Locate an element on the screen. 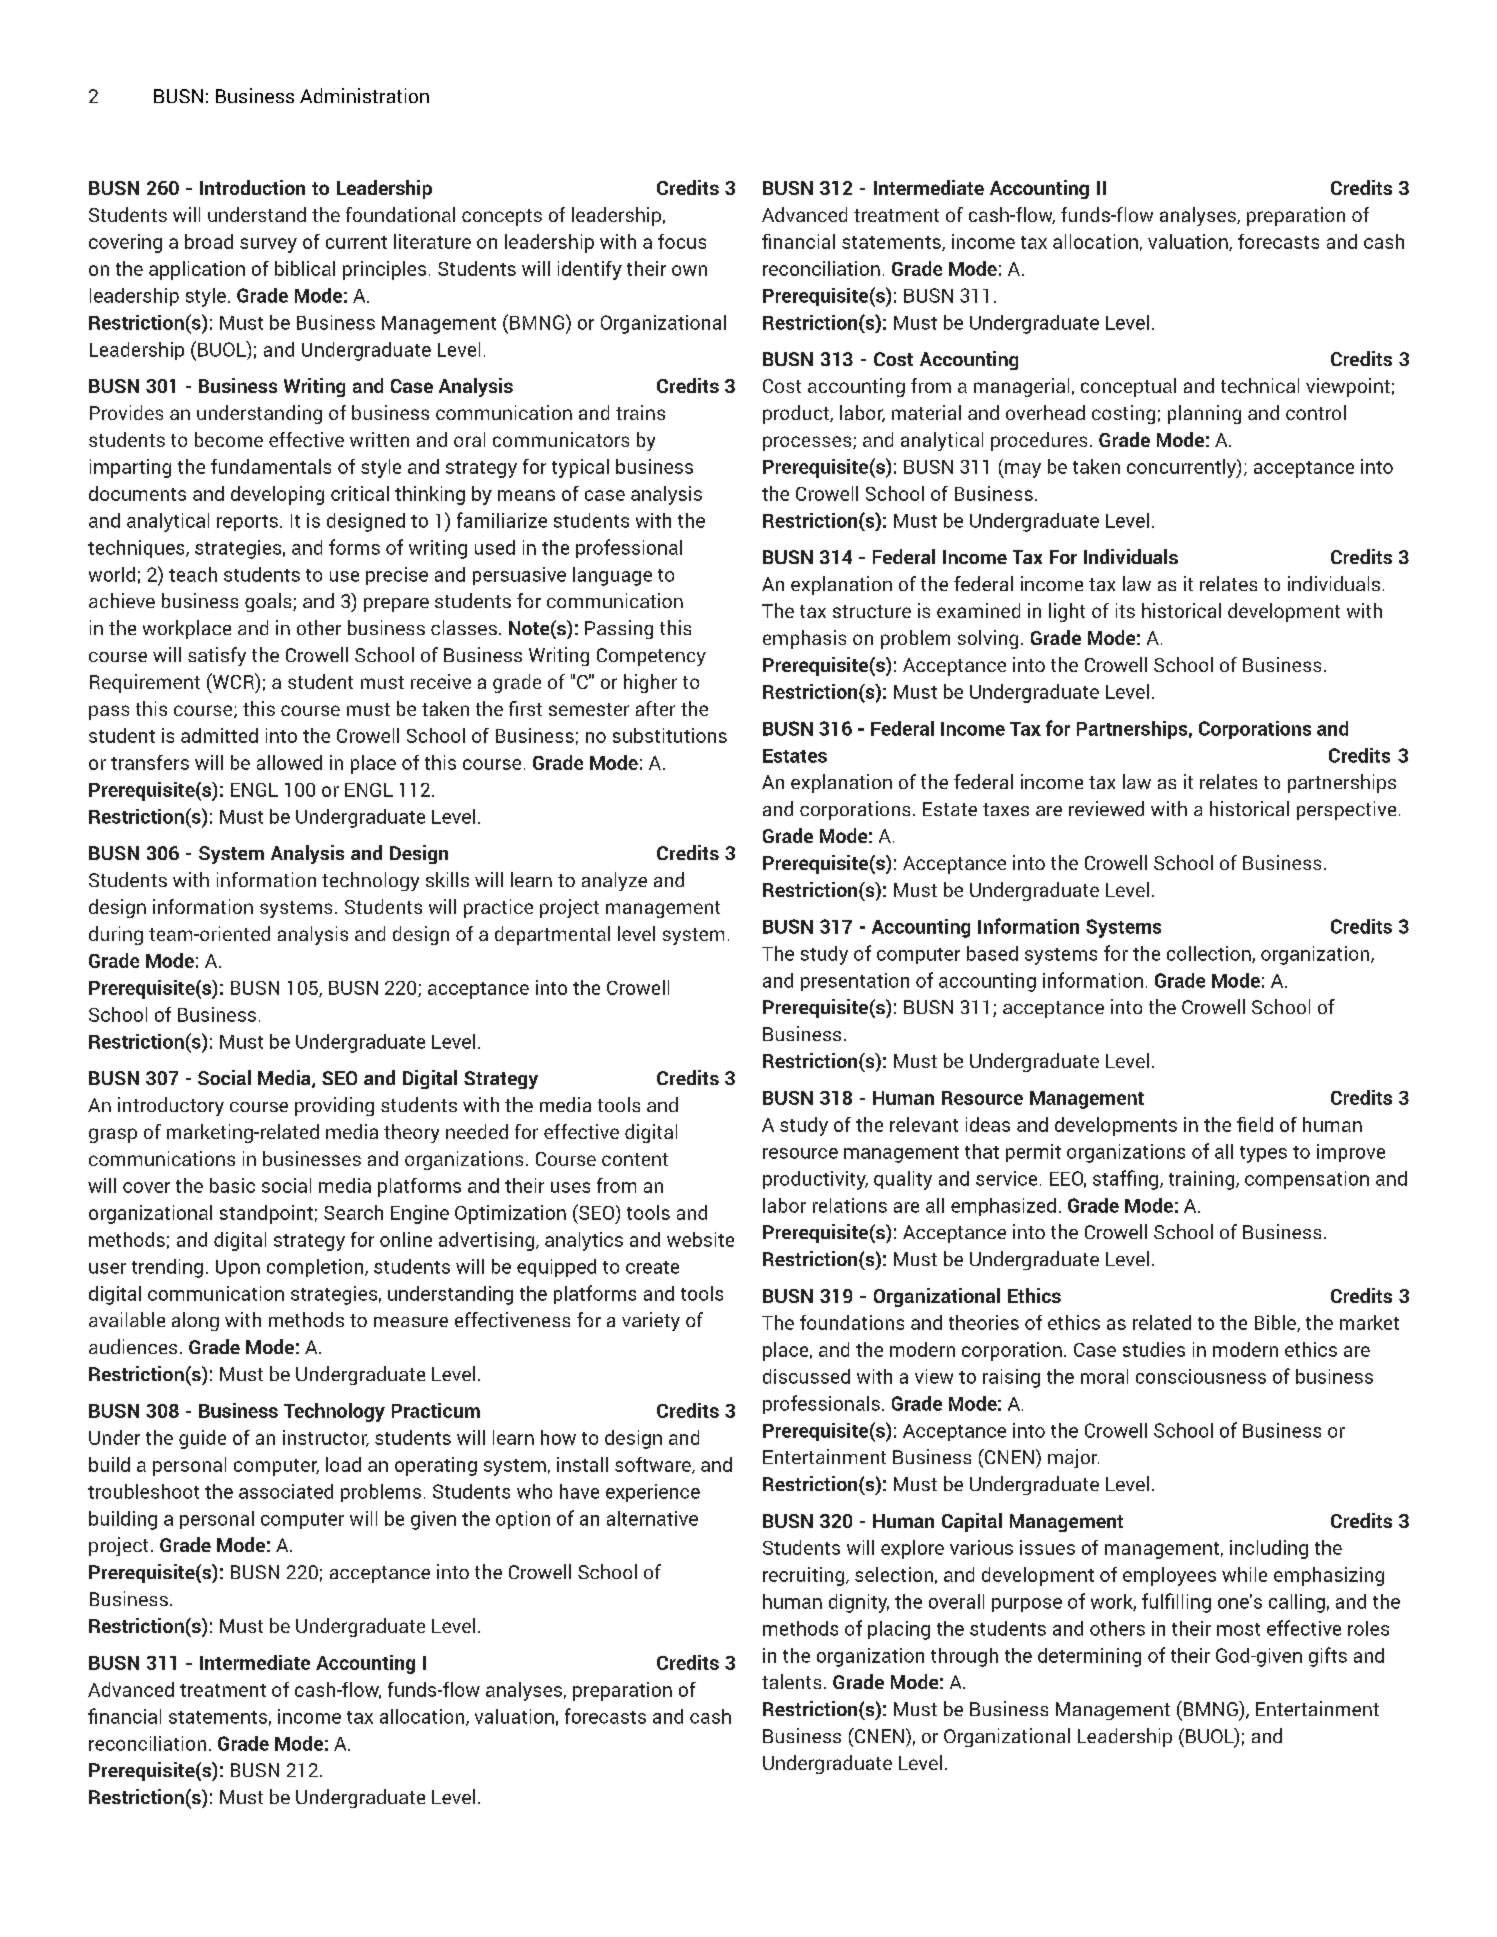  light is located at coordinates (1067, 612).
